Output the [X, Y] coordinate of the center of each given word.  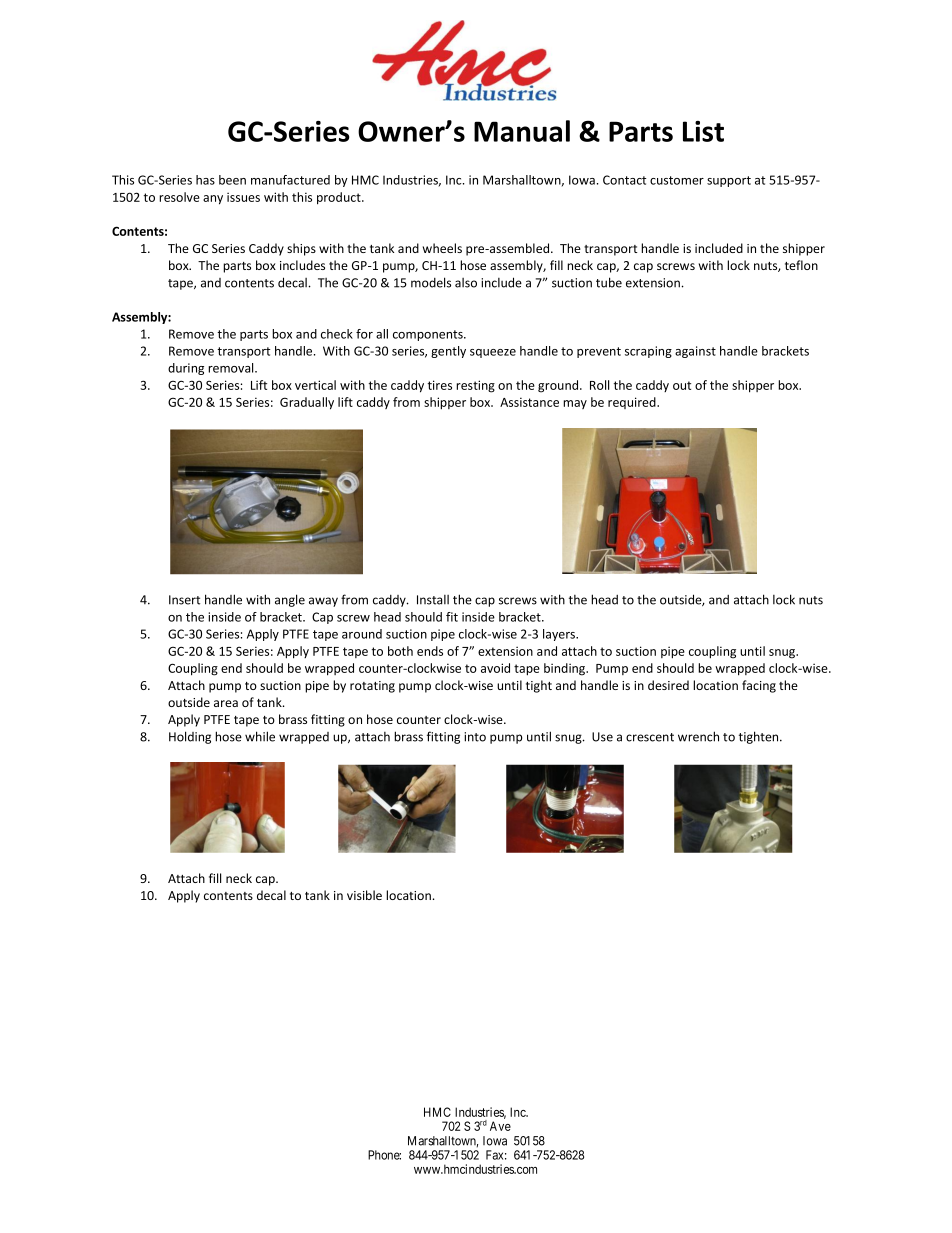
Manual [522, 131]
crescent [650, 737]
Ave [500, 1126]
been [232, 180]
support [729, 181]
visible [364, 895]
